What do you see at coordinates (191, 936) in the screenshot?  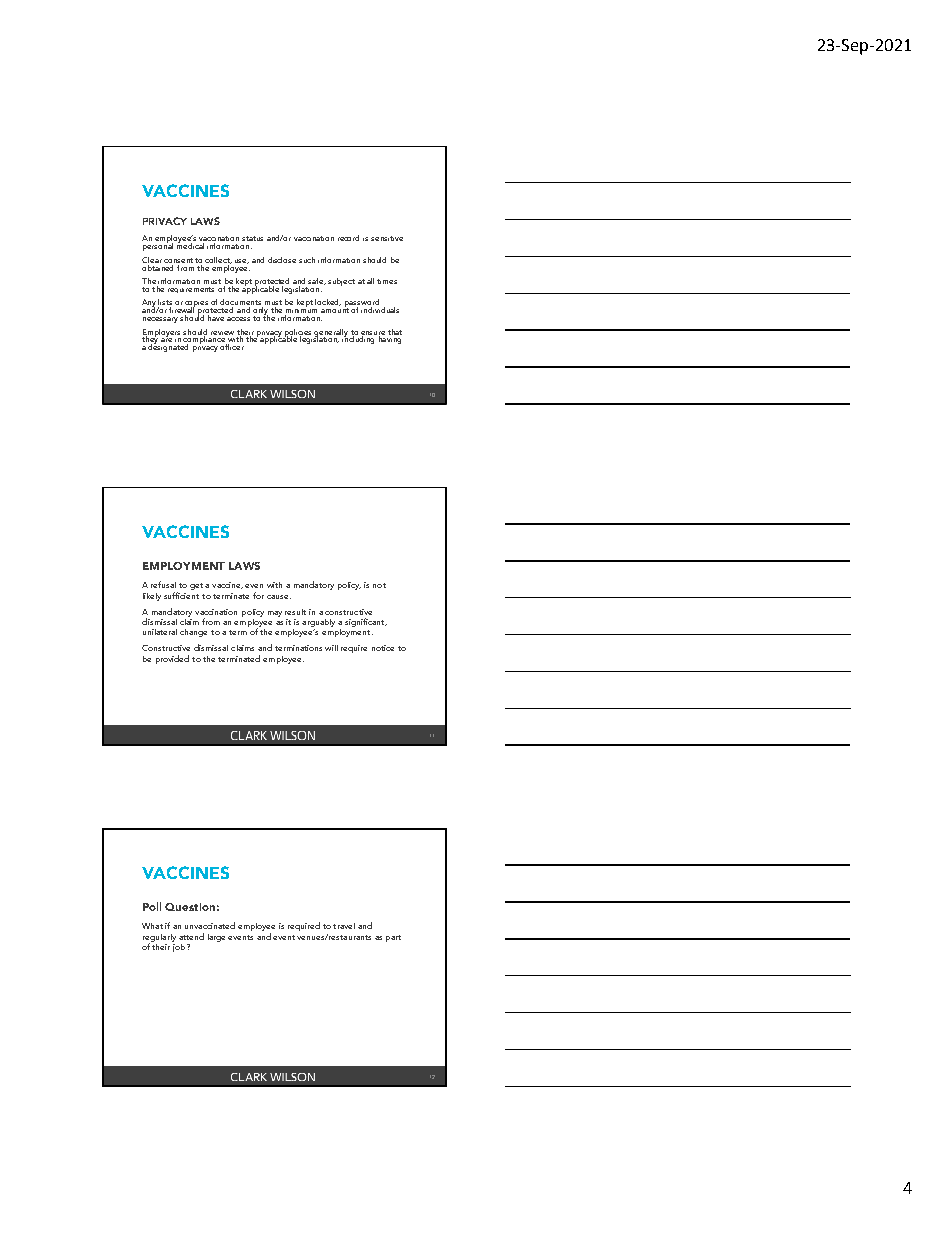 I see `attend` at bounding box center [191, 936].
